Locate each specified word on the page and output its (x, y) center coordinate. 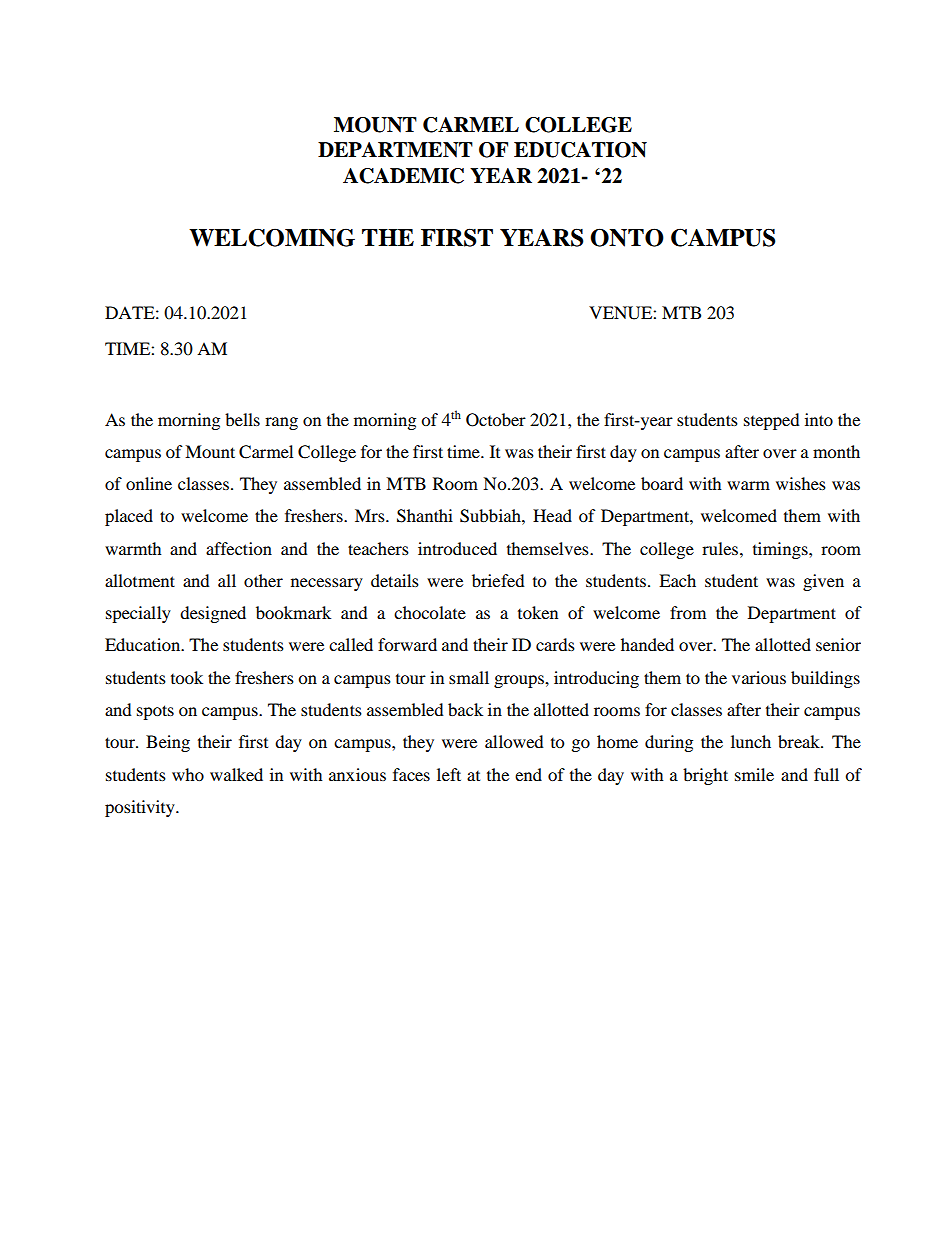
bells (242, 419)
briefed (498, 580)
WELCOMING (272, 238)
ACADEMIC (403, 176)
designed (213, 614)
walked (236, 774)
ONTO (627, 237)
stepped (772, 421)
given (823, 582)
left (449, 774)
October (496, 420)
